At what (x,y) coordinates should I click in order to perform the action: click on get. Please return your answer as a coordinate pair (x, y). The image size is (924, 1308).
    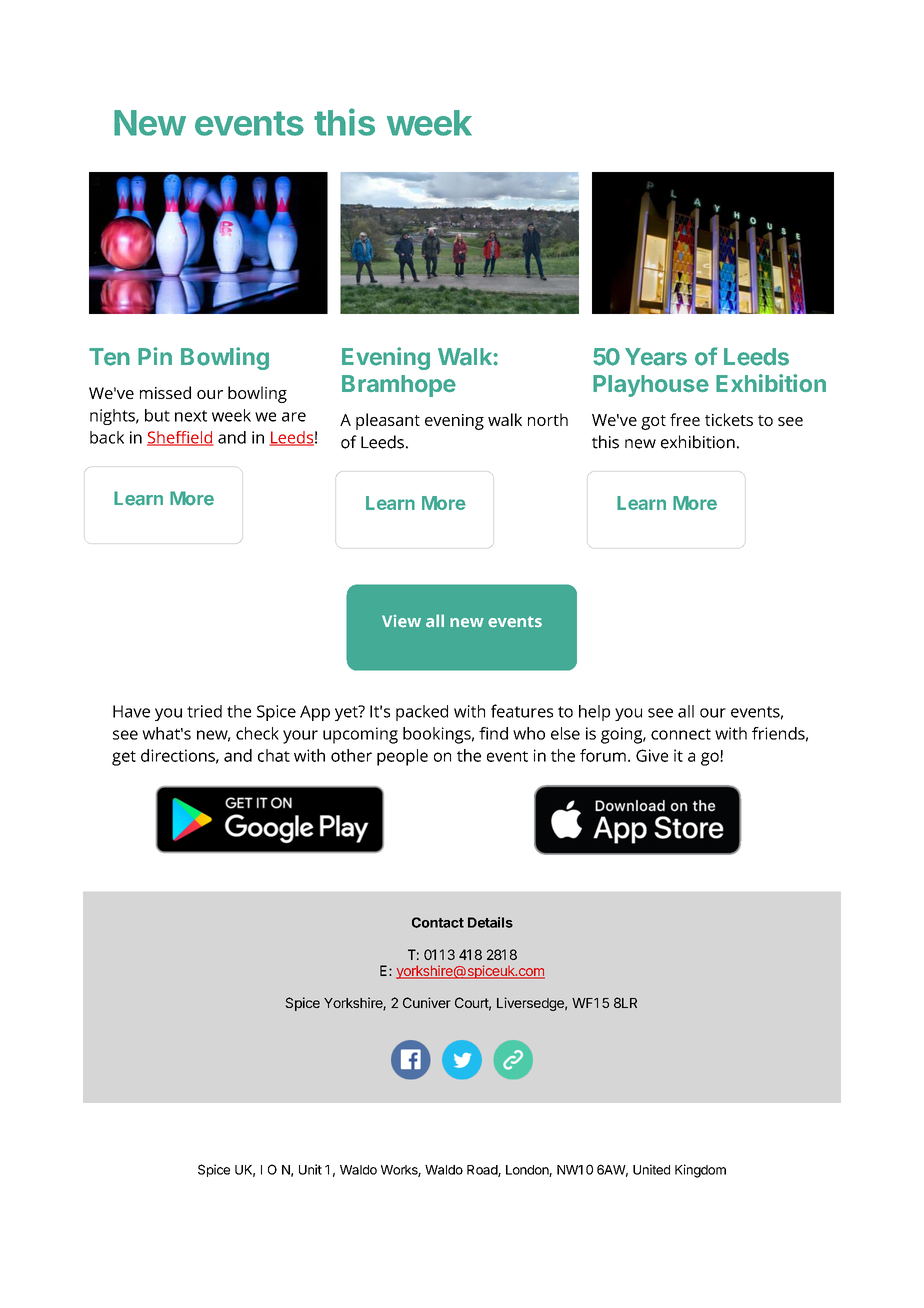
    Looking at the image, I should click on (124, 758).
